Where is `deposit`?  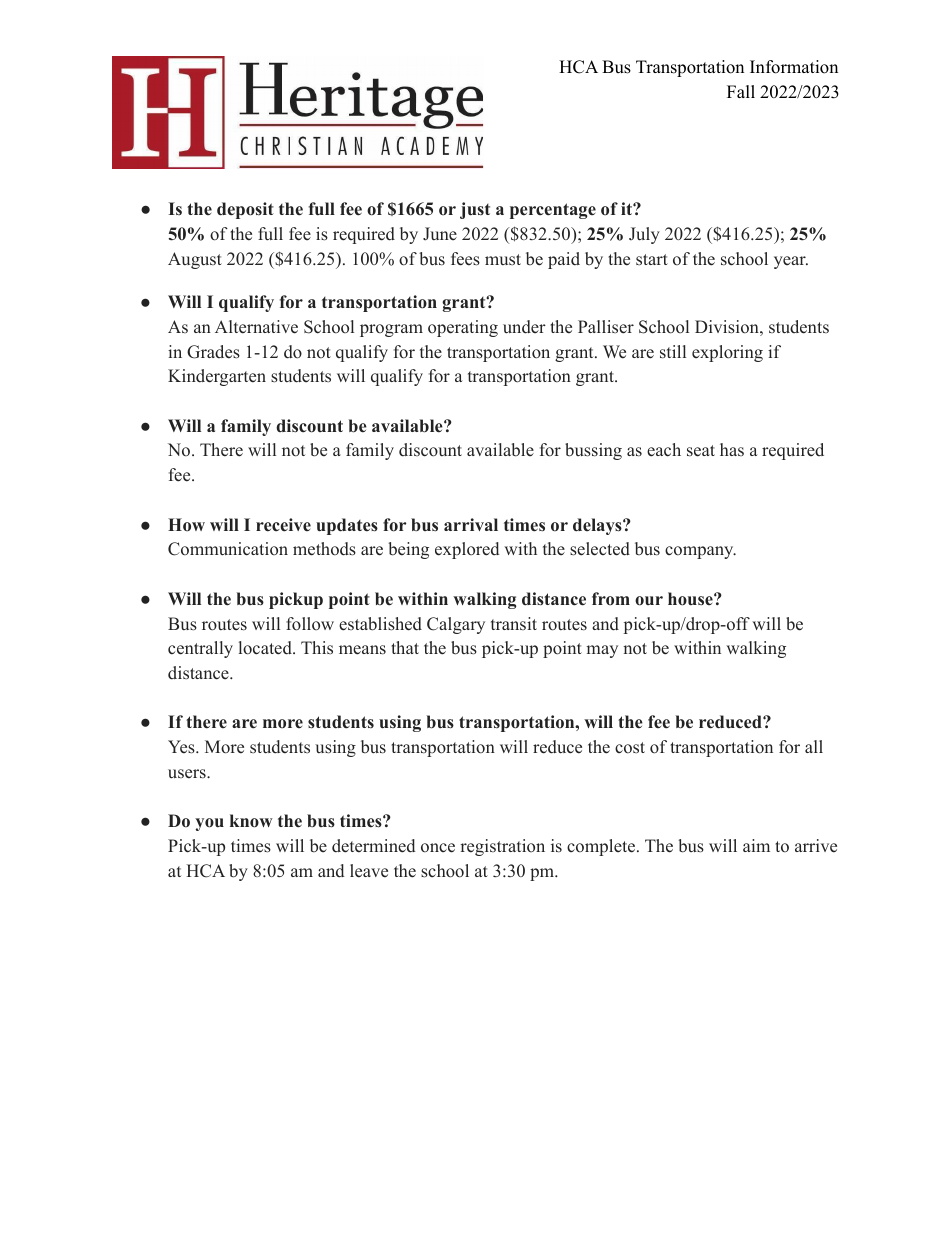
deposit is located at coordinates (245, 210).
